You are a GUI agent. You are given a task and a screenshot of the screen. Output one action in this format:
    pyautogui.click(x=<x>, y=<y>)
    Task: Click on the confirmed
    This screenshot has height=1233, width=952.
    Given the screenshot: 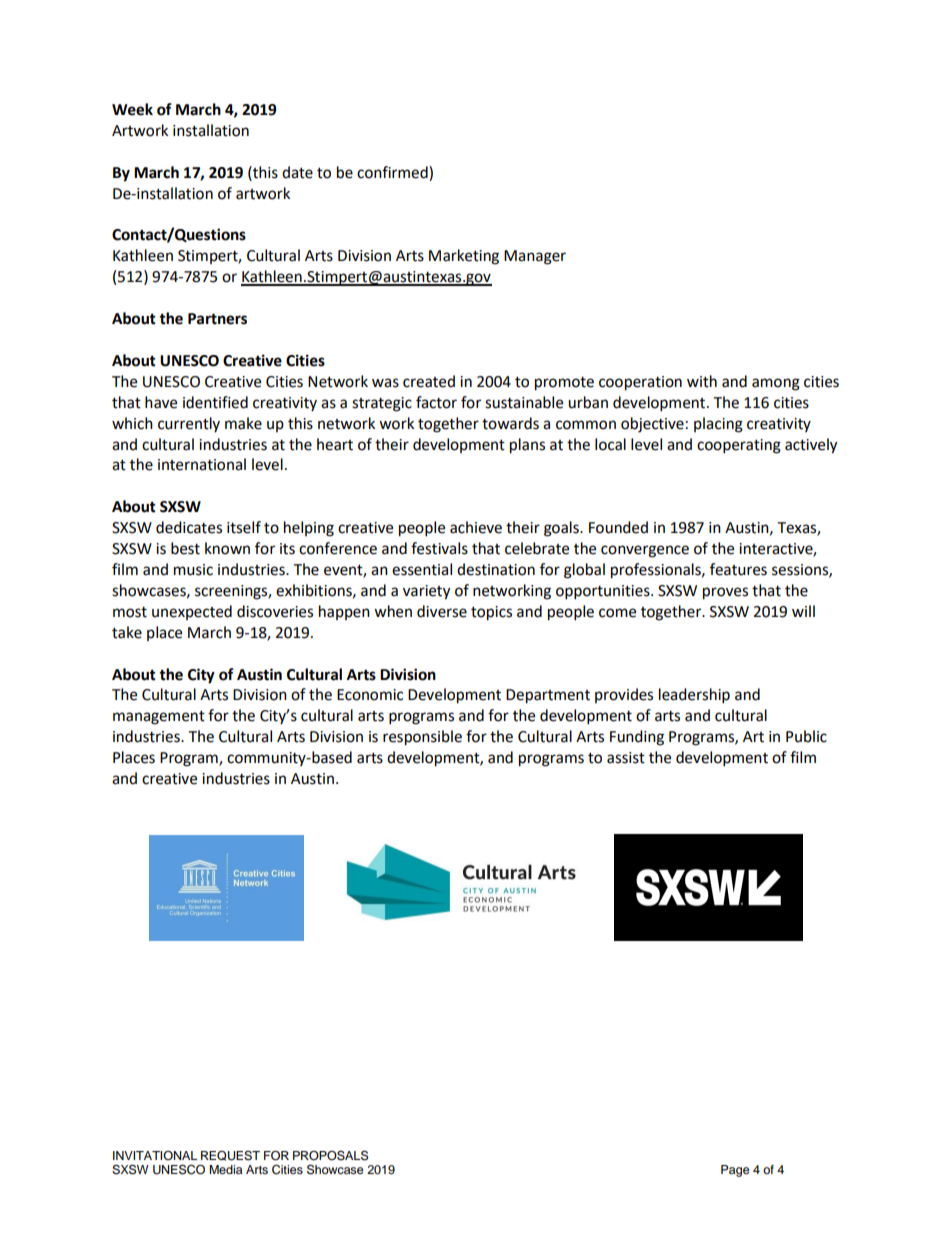 What is the action you would take?
    pyautogui.click(x=393, y=172)
